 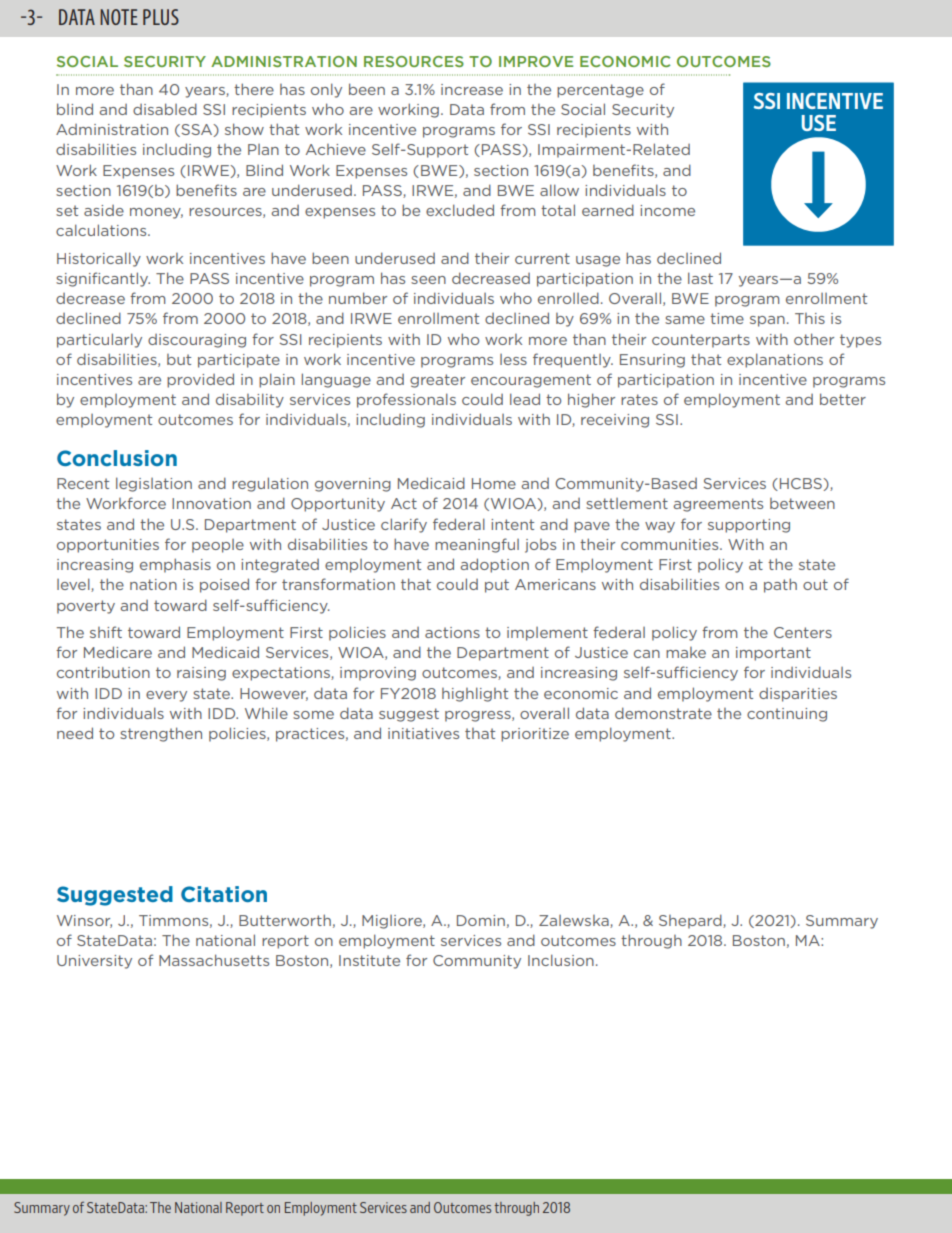 I want to click on discouraging, so click(x=197, y=341).
